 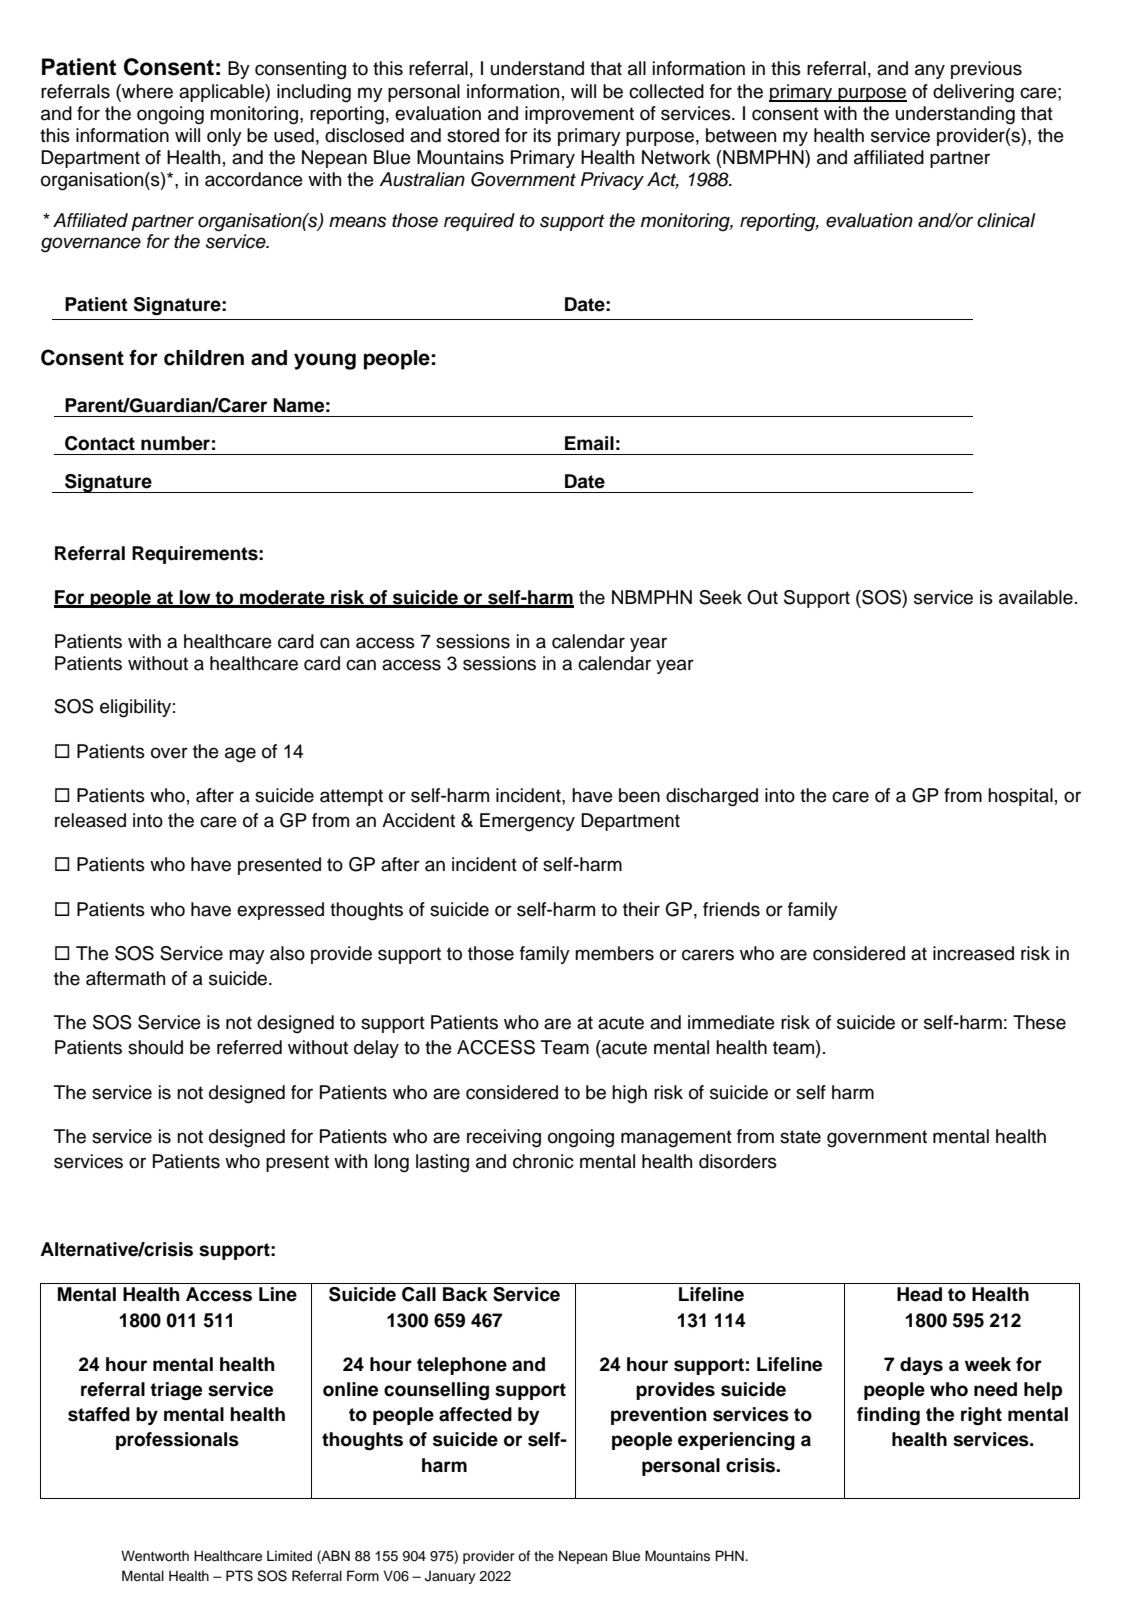 I want to click on available, so click(x=1036, y=597).
